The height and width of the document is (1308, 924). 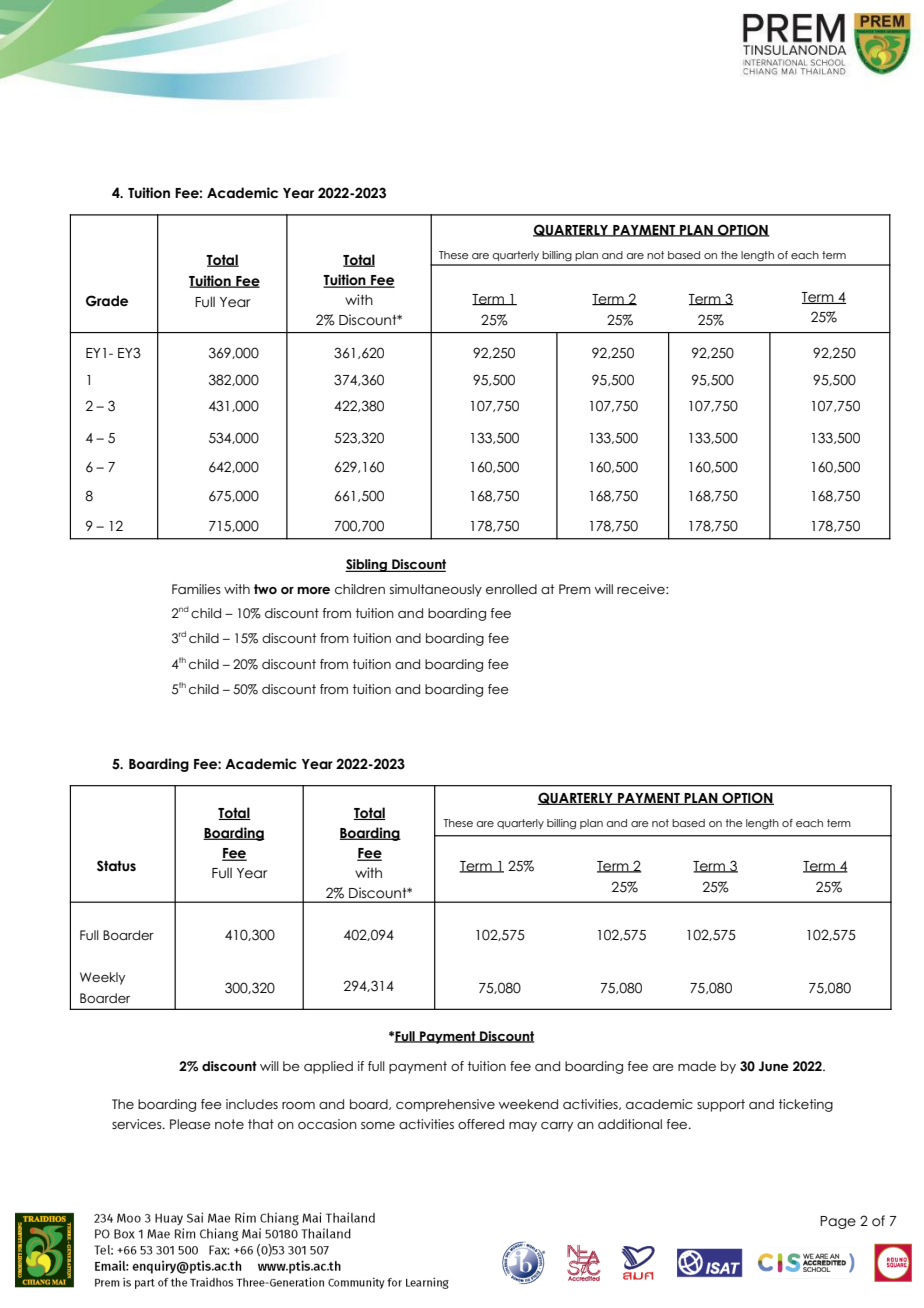 What do you see at coordinates (367, 565) in the document?
I see `Sibling` at bounding box center [367, 565].
